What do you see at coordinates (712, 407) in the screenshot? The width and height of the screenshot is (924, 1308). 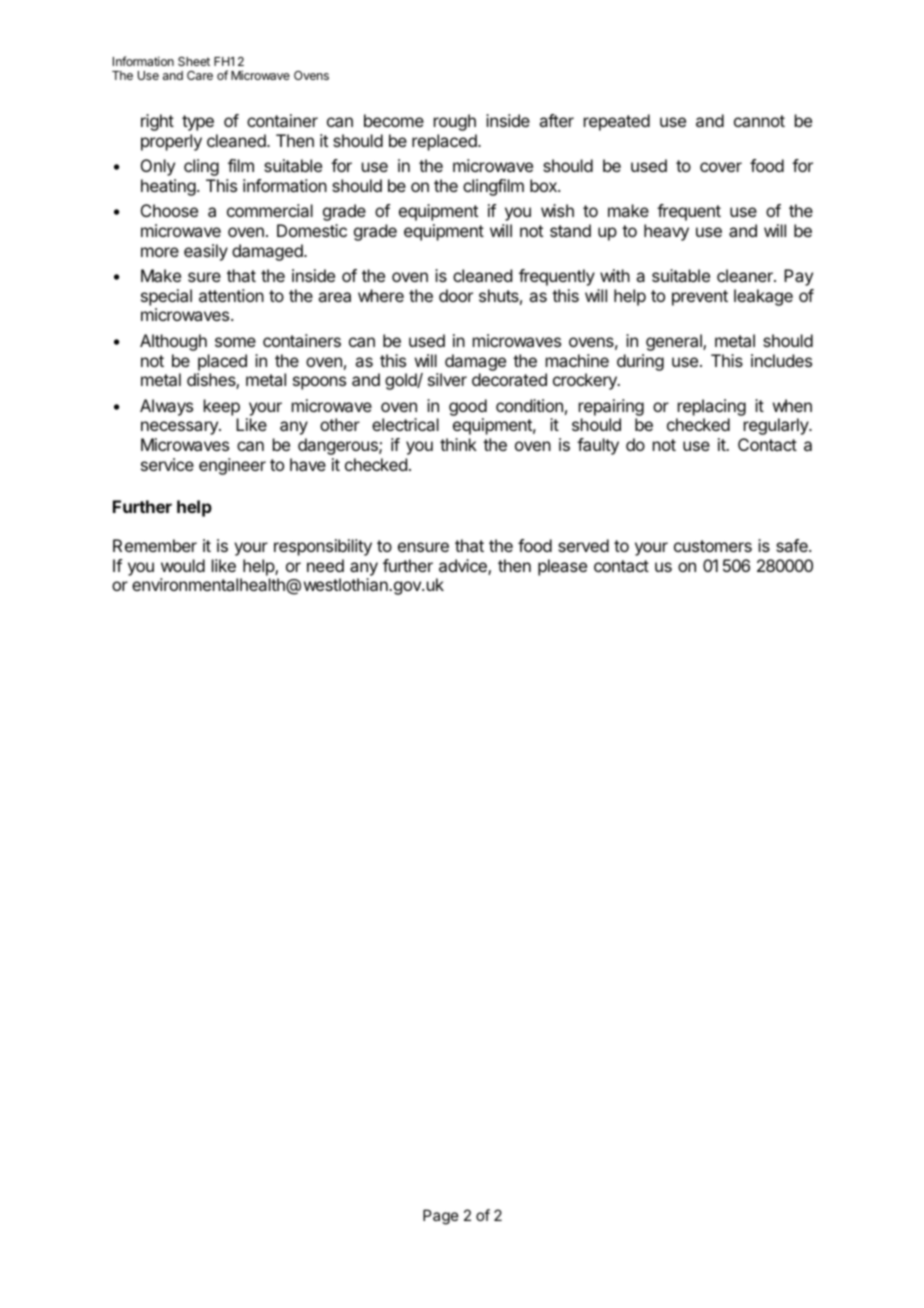 I see `replacing` at bounding box center [712, 407].
